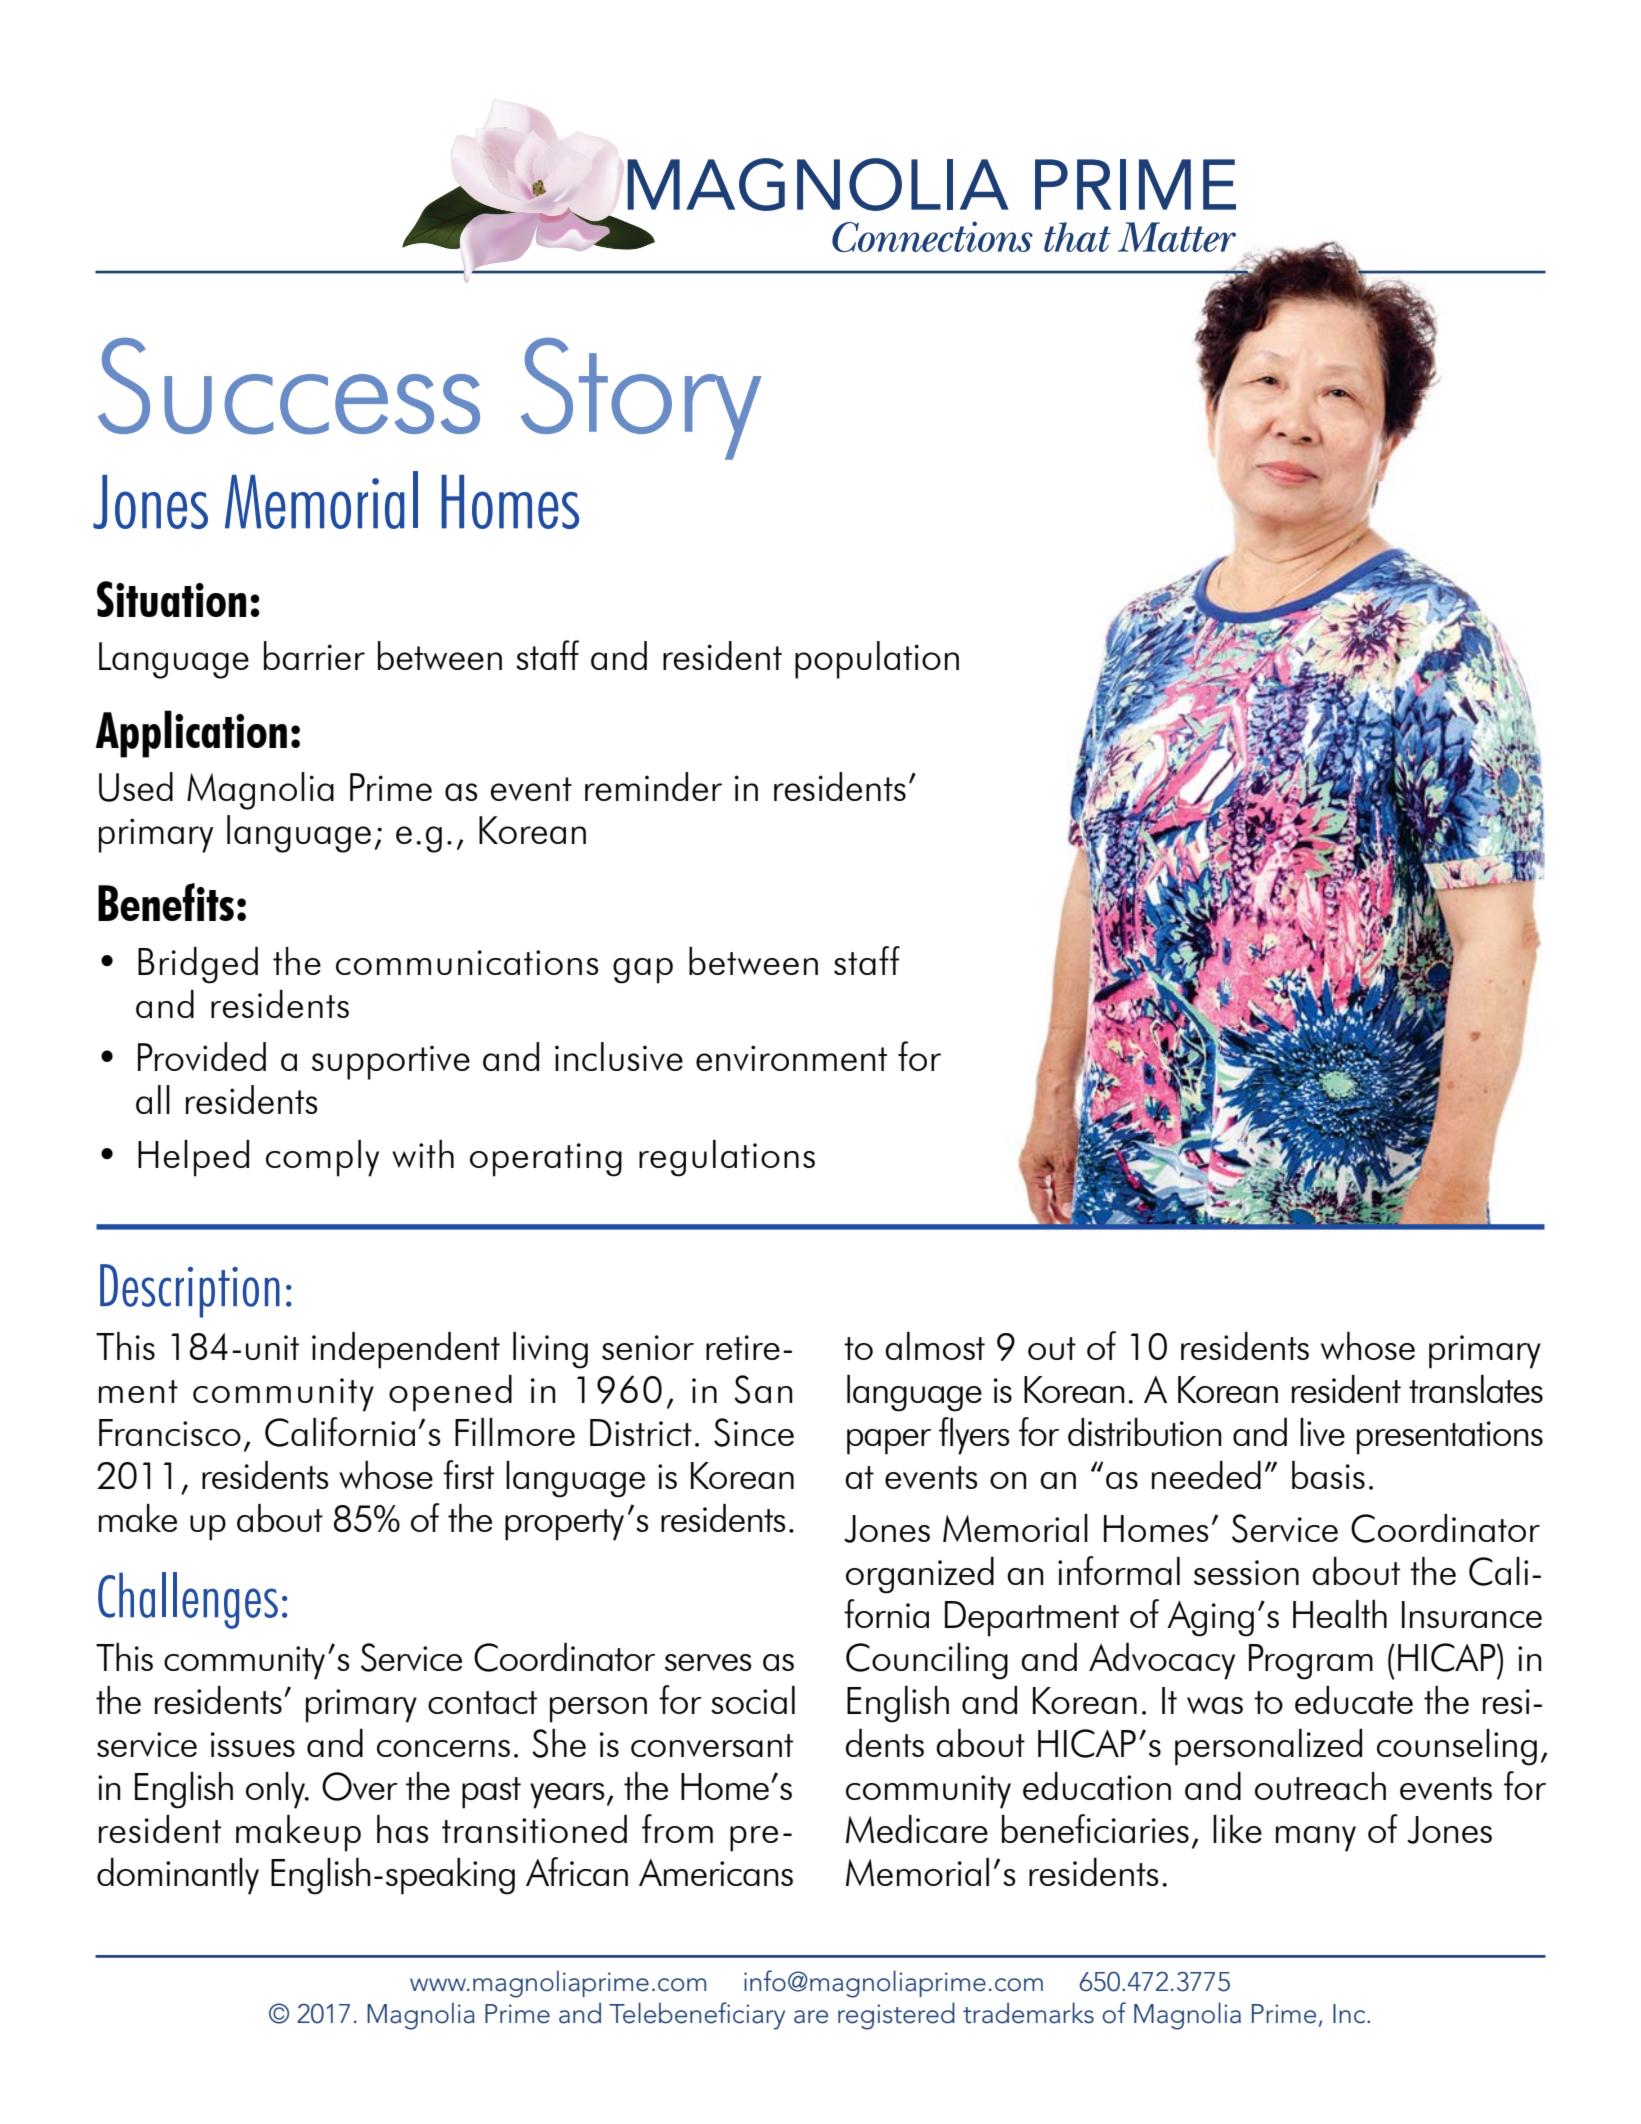  What do you see at coordinates (727, 1158) in the screenshot?
I see `regulations` at bounding box center [727, 1158].
